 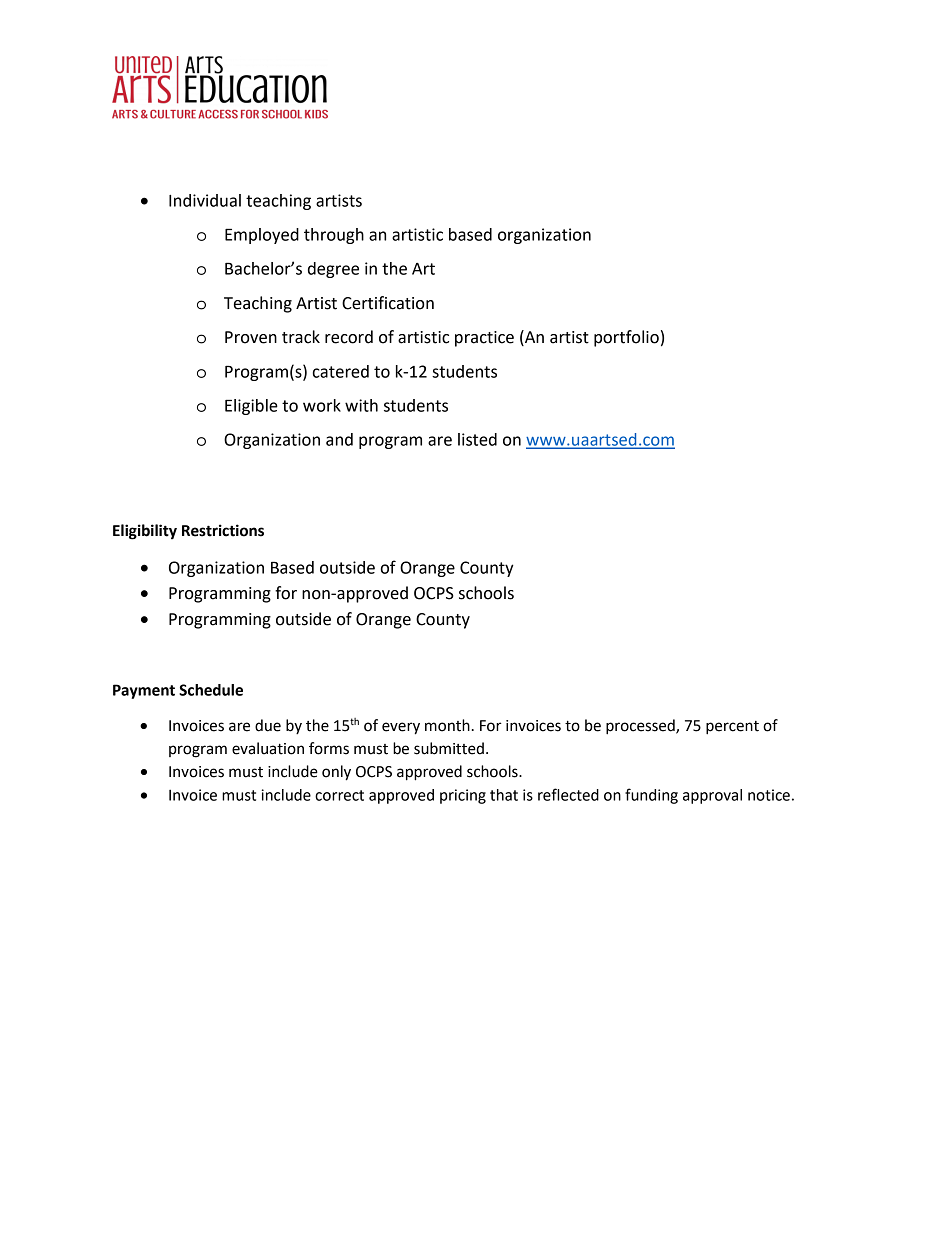 What do you see at coordinates (211, 690) in the page?
I see `Schedule` at bounding box center [211, 690].
